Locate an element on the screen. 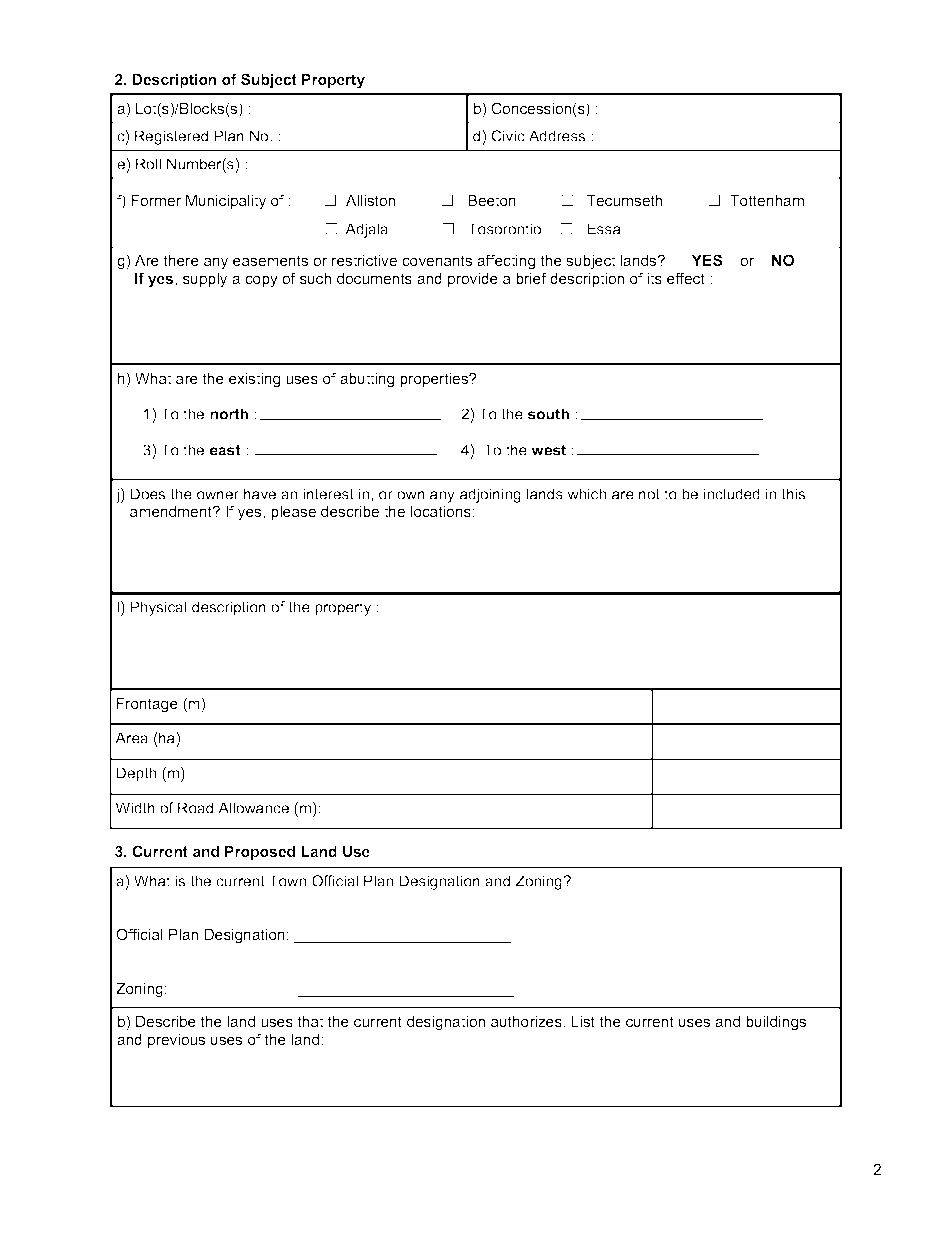 The height and width of the screenshot is (1233, 952). existing is located at coordinates (254, 380).
